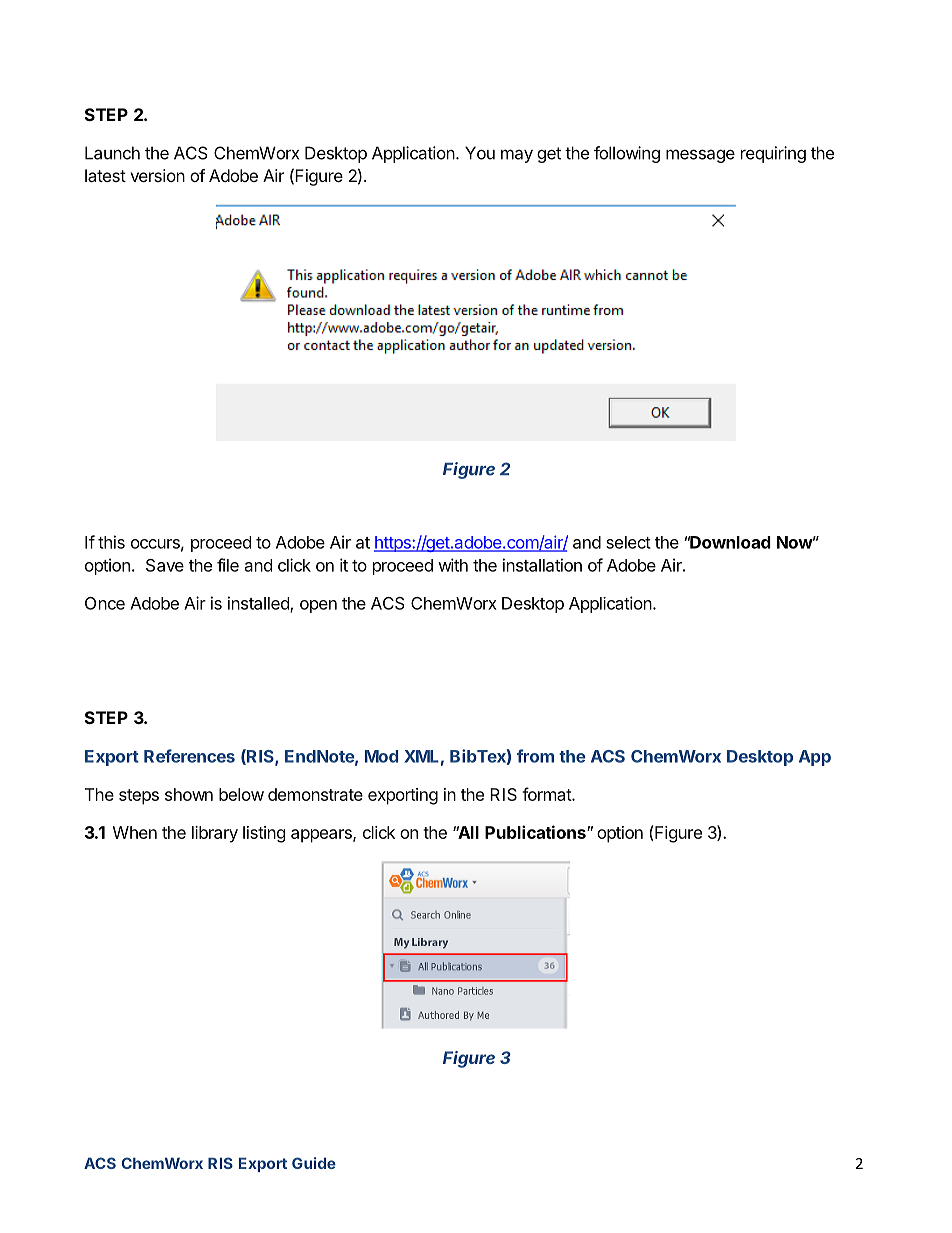 This screenshot has width=952, height=1233. I want to click on message, so click(700, 156).
